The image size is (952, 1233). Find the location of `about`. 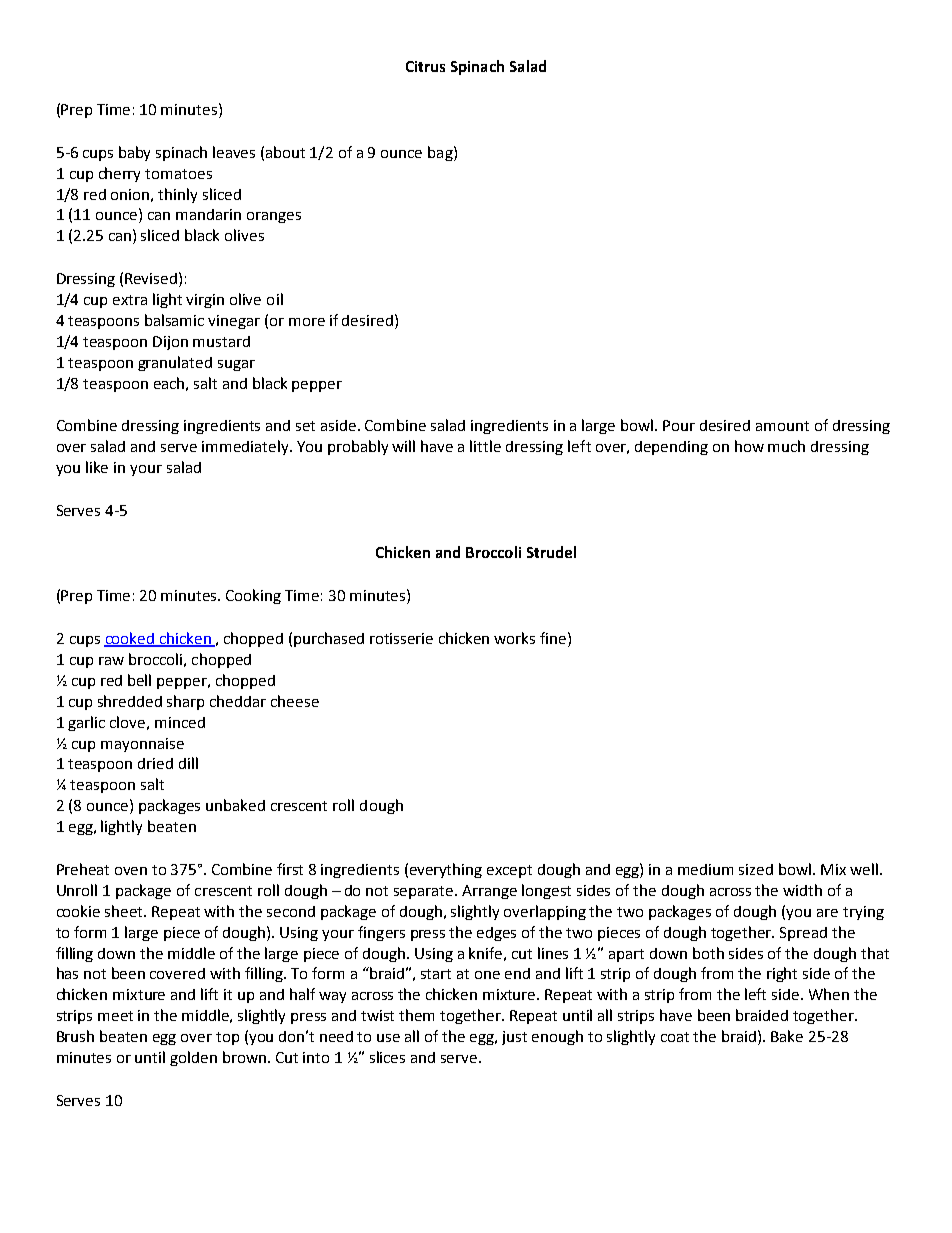

about is located at coordinates (285, 152).
